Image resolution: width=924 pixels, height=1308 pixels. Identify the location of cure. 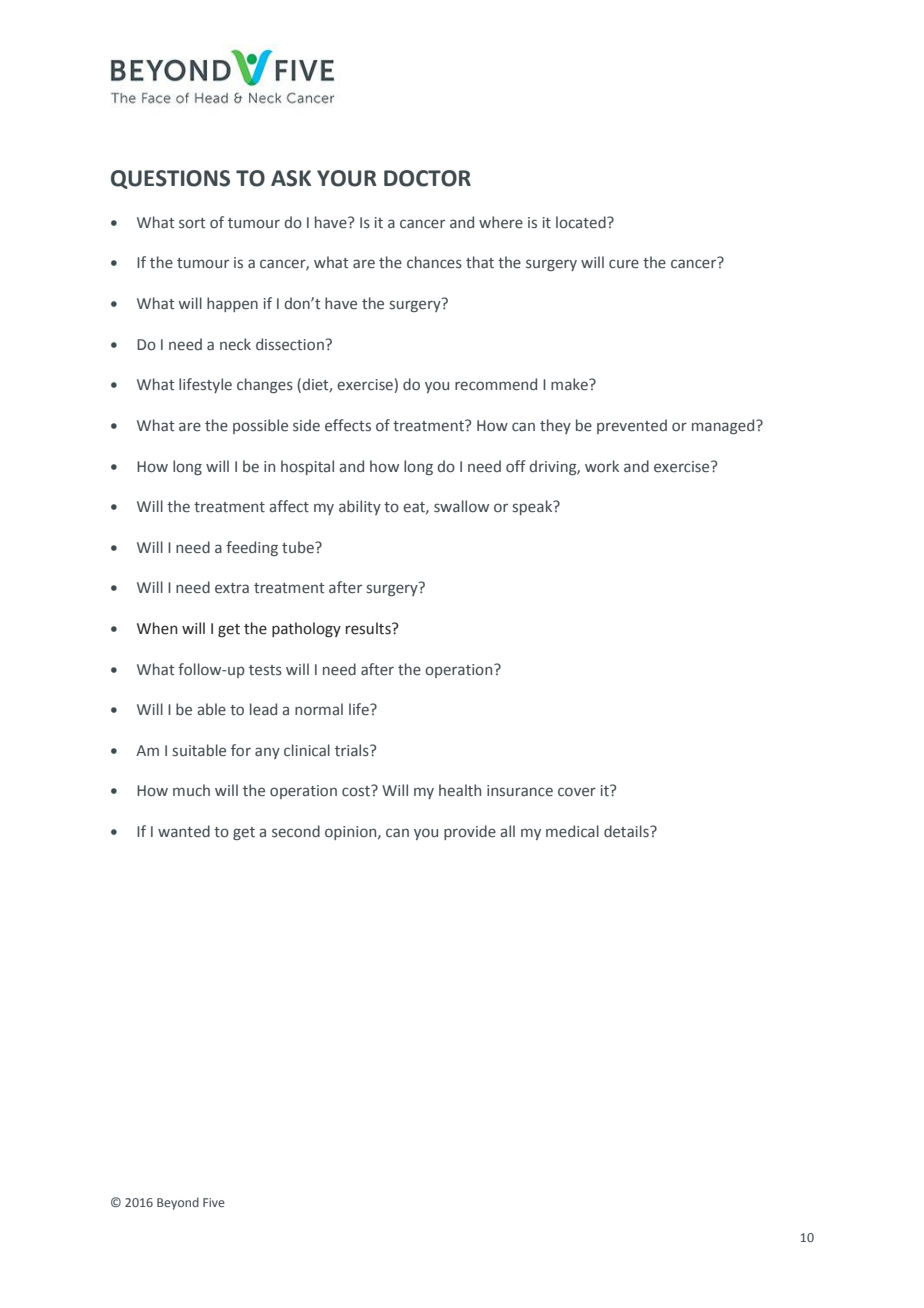
(624, 264).
